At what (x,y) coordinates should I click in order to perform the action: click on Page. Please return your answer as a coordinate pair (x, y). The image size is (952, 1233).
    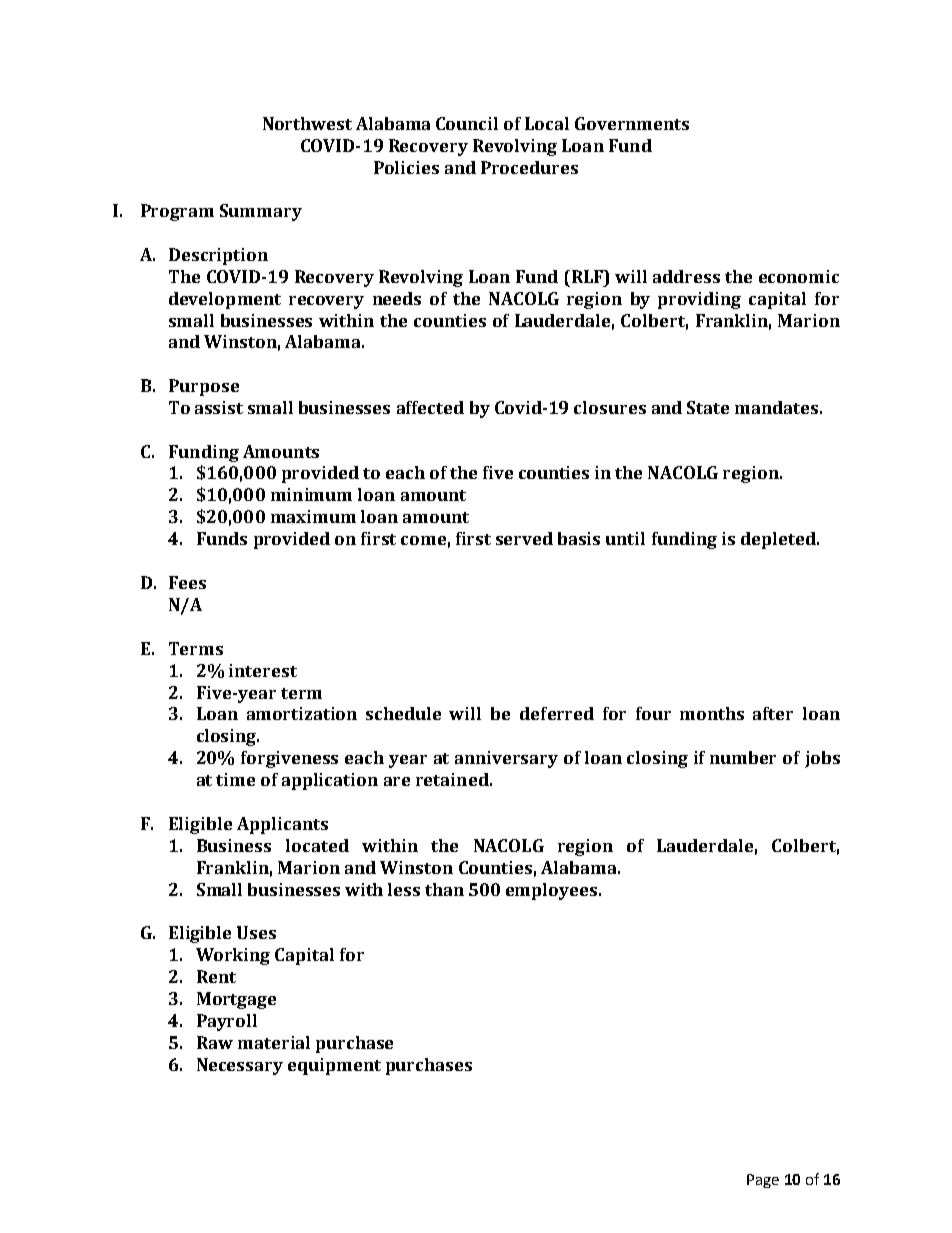
    Looking at the image, I should click on (763, 1181).
